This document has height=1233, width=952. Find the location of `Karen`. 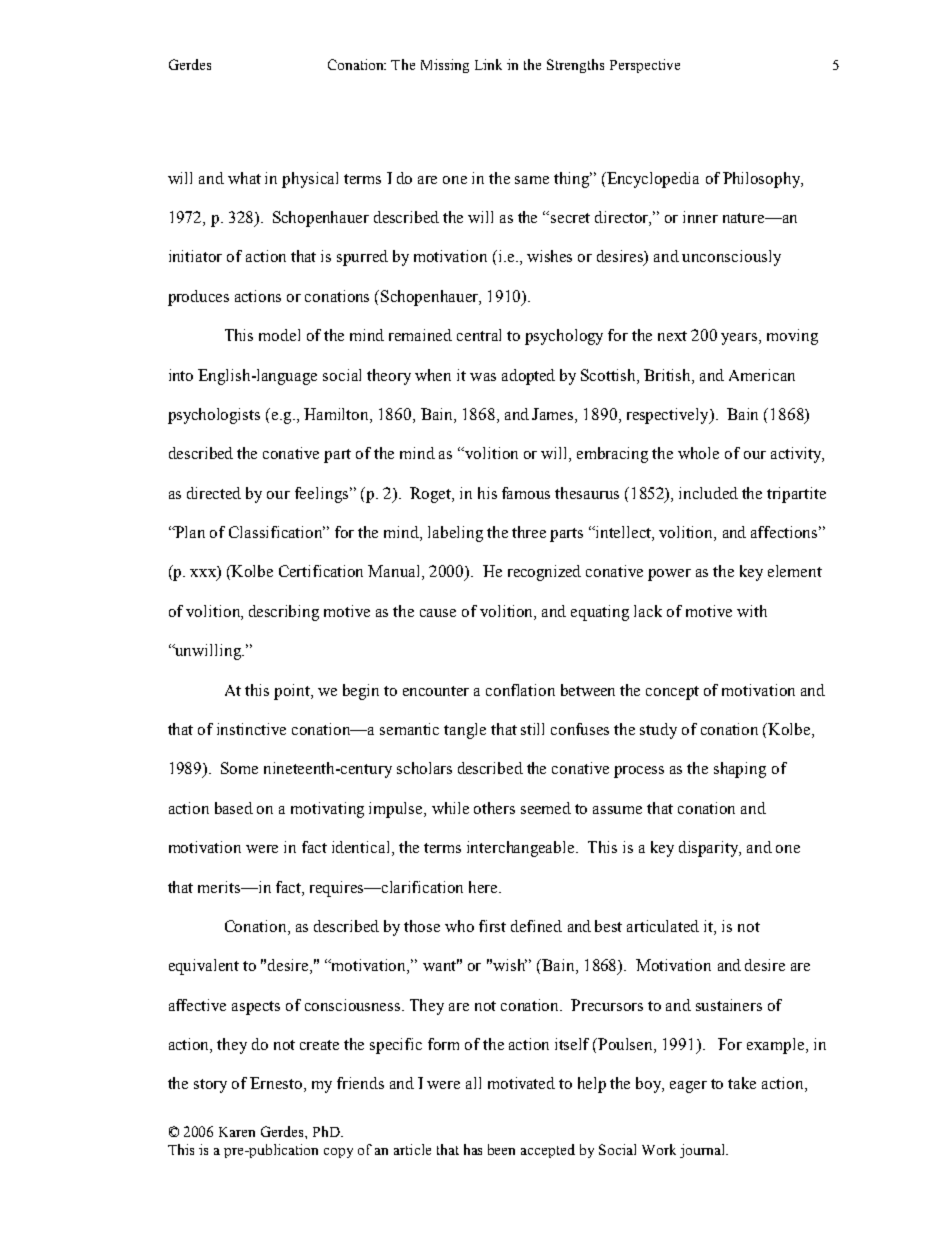

Karen is located at coordinates (237, 1132).
